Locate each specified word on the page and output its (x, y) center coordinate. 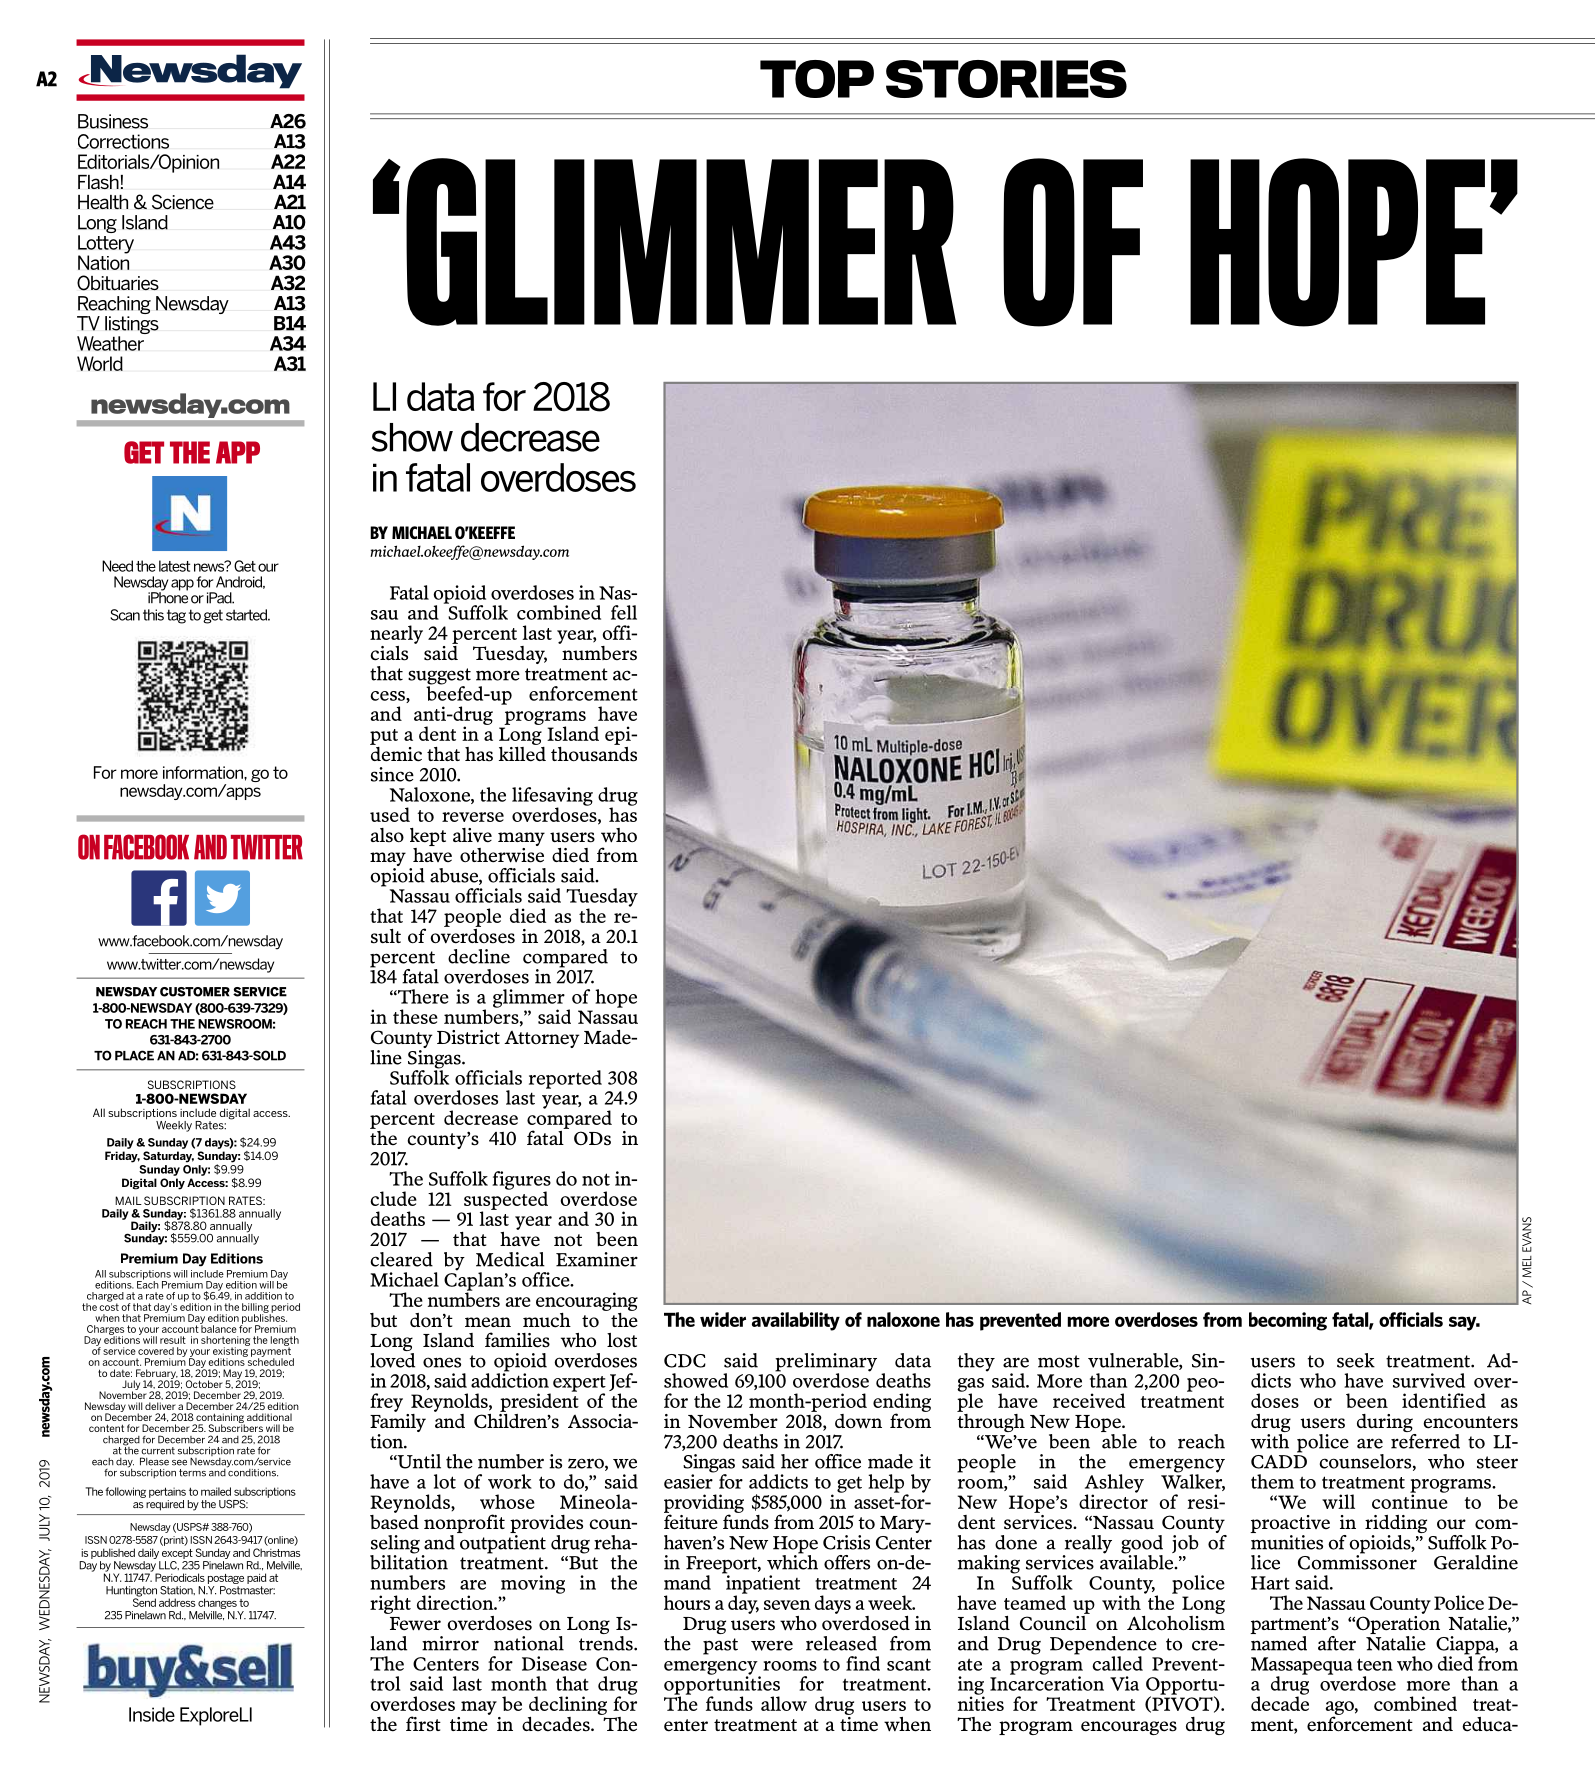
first (423, 1724)
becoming (1288, 1321)
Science (183, 202)
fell (624, 612)
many (521, 839)
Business (113, 121)
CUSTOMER (195, 992)
